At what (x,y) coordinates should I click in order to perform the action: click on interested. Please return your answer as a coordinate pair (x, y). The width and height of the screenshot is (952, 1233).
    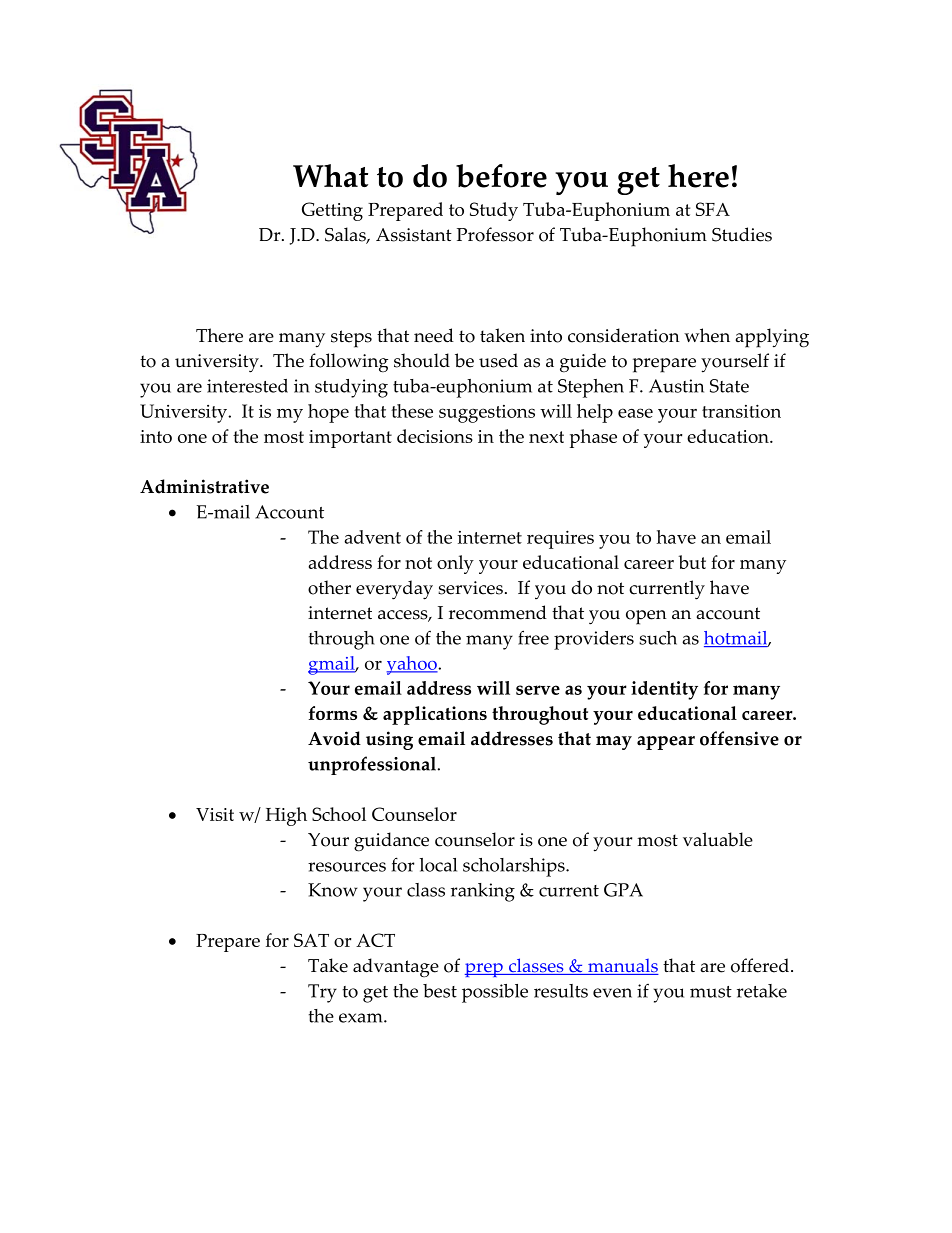
    Looking at the image, I should click on (247, 386).
